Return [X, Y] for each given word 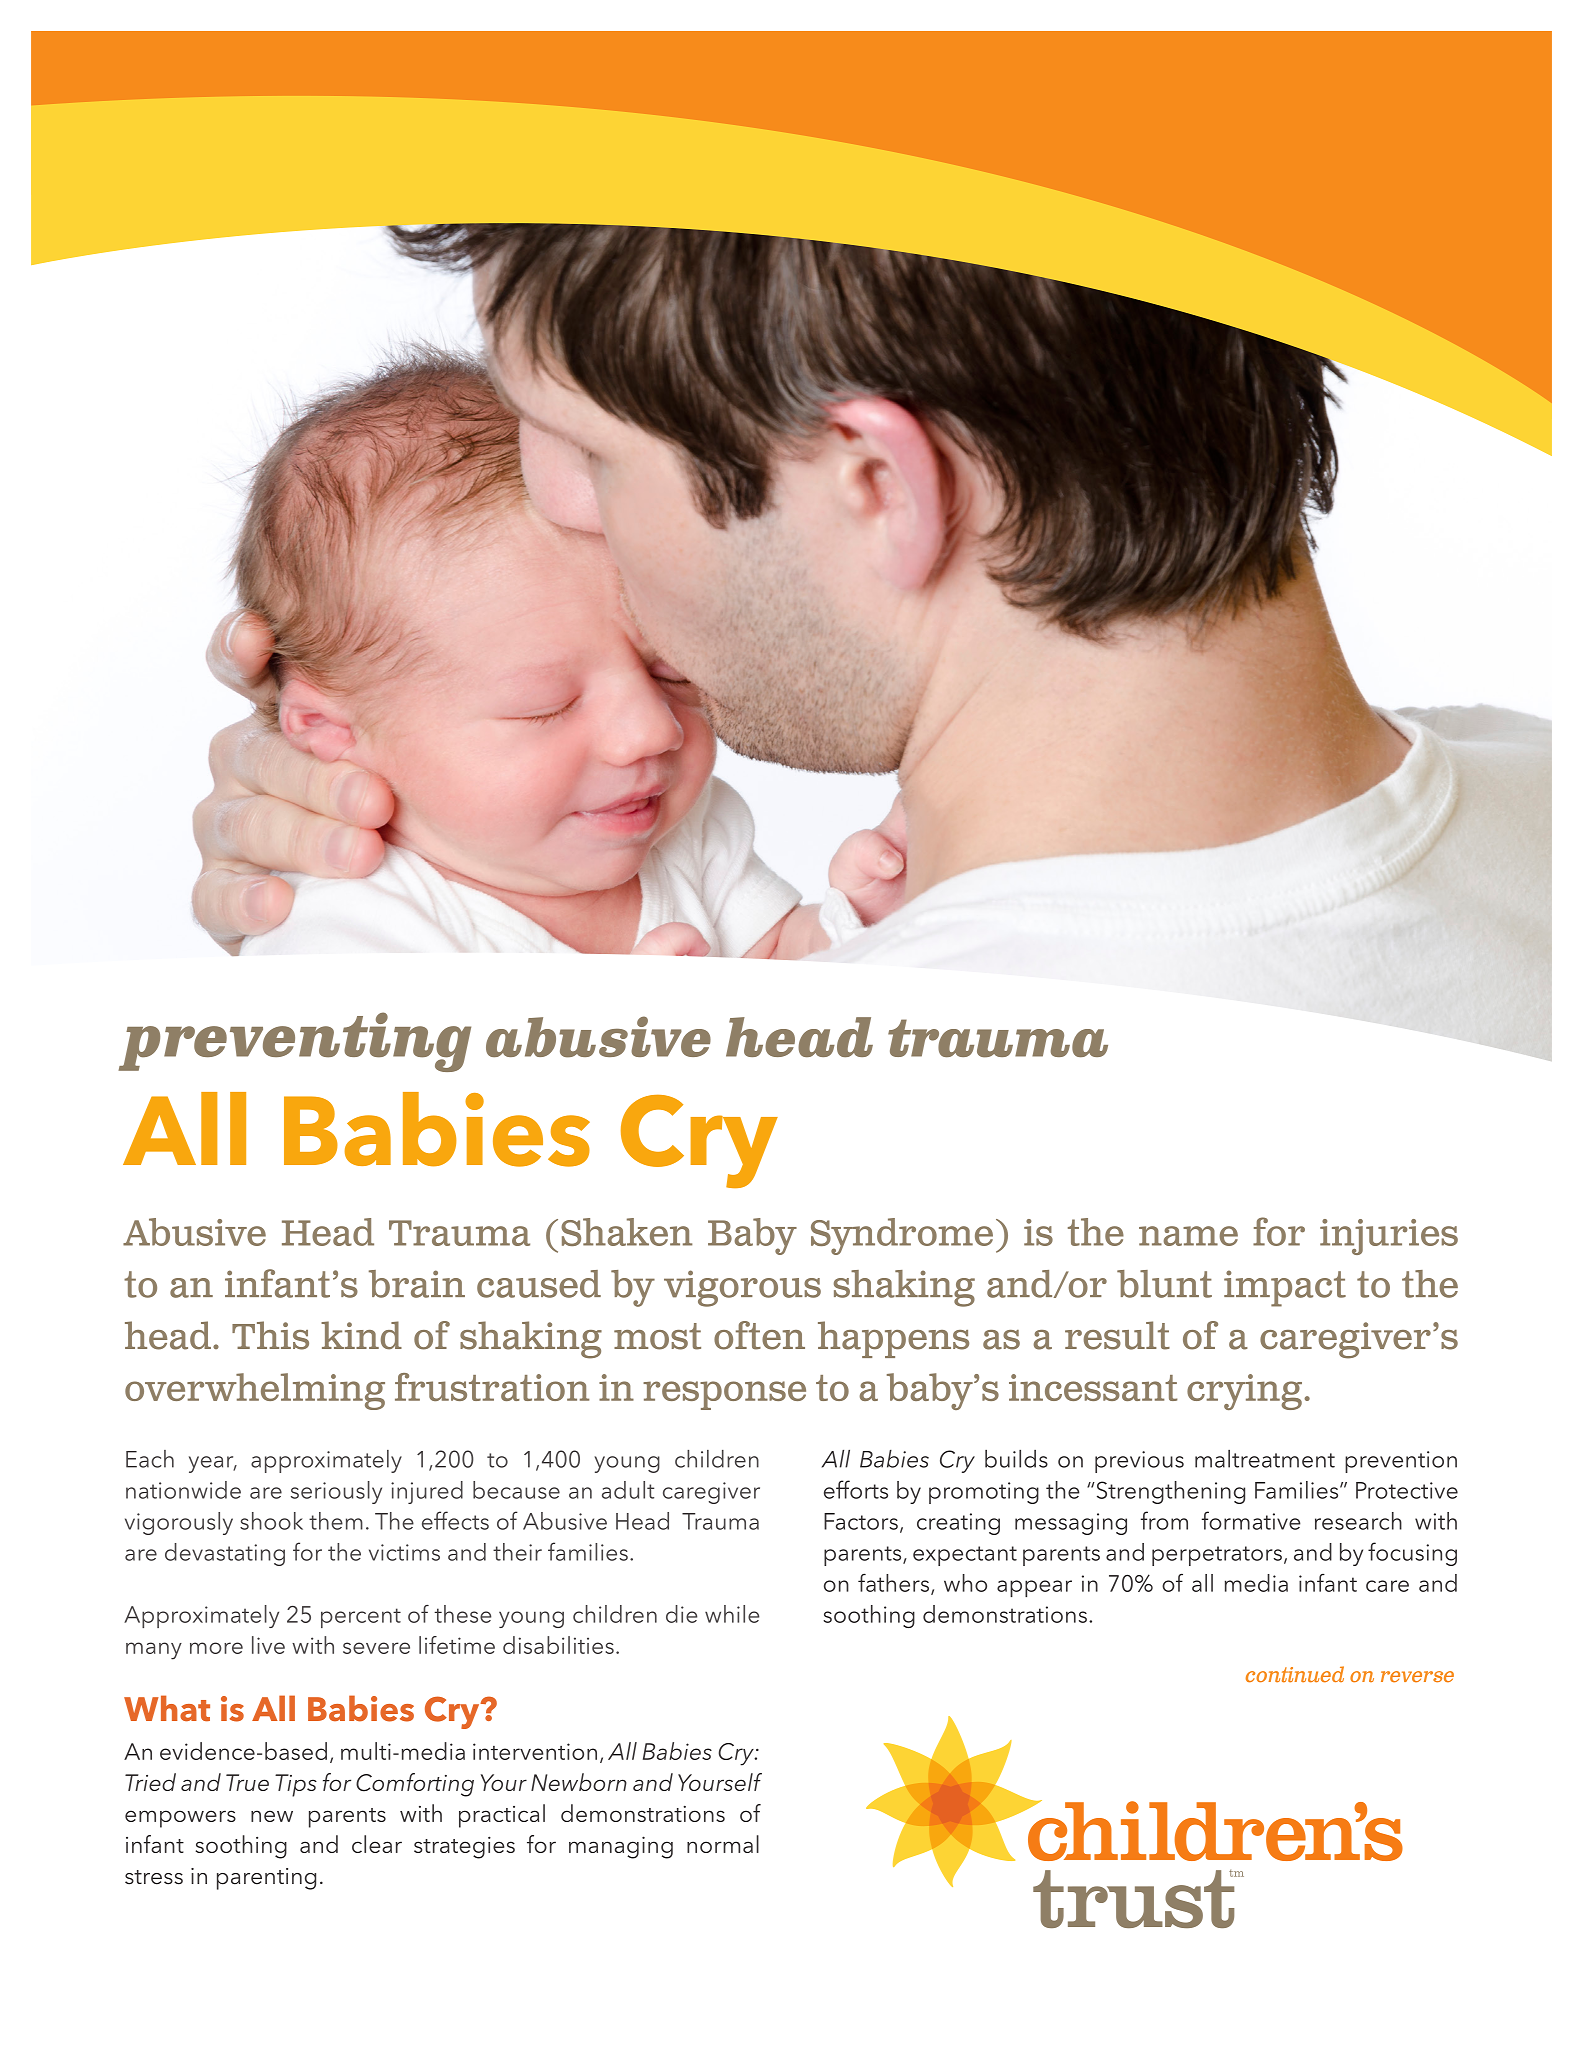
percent [361, 1618]
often [759, 1335]
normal [723, 1844]
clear [377, 1844]
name [1188, 1236]
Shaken [626, 1232]
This [270, 1335]
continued [1295, 1674]
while [732, 1614]
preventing [294, 1042]
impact [1285, 1288]
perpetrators [1217, 1556]
